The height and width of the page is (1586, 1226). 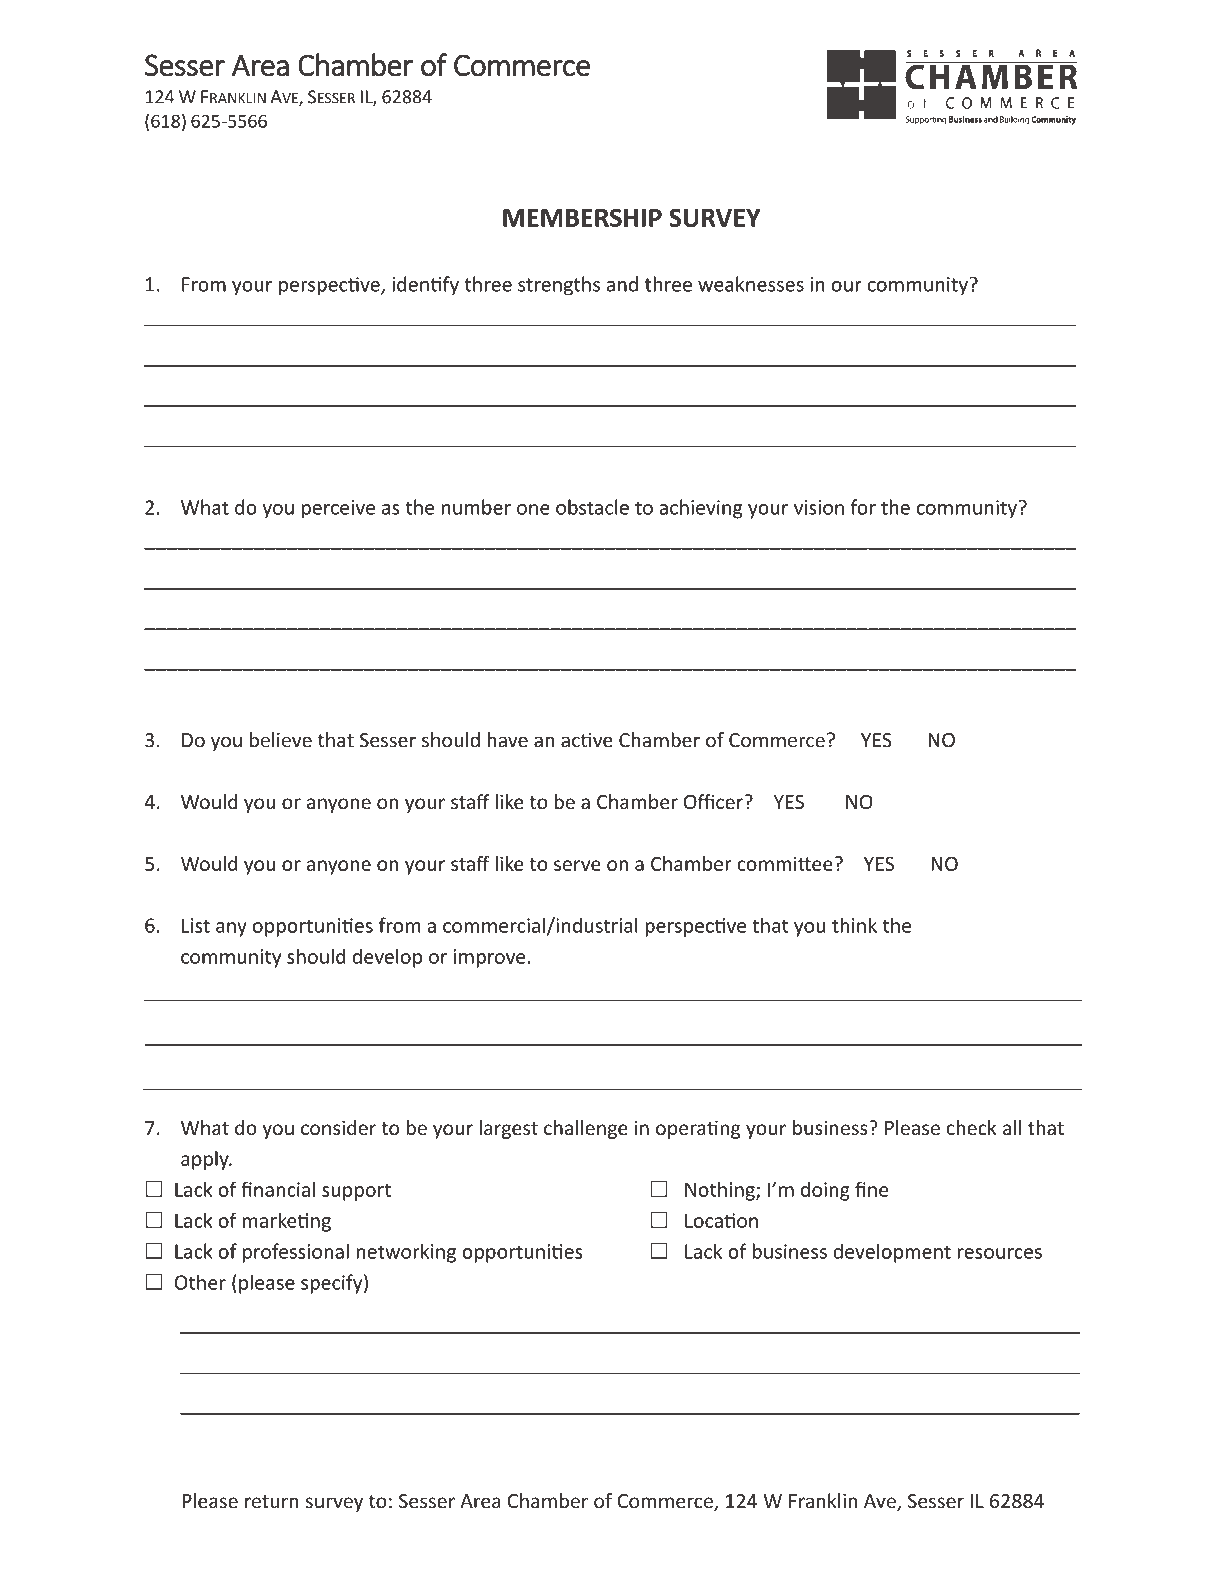 What do you see at coordinates (577, 865) in the page?
I see `serve` at bounding box center [577, 865].
